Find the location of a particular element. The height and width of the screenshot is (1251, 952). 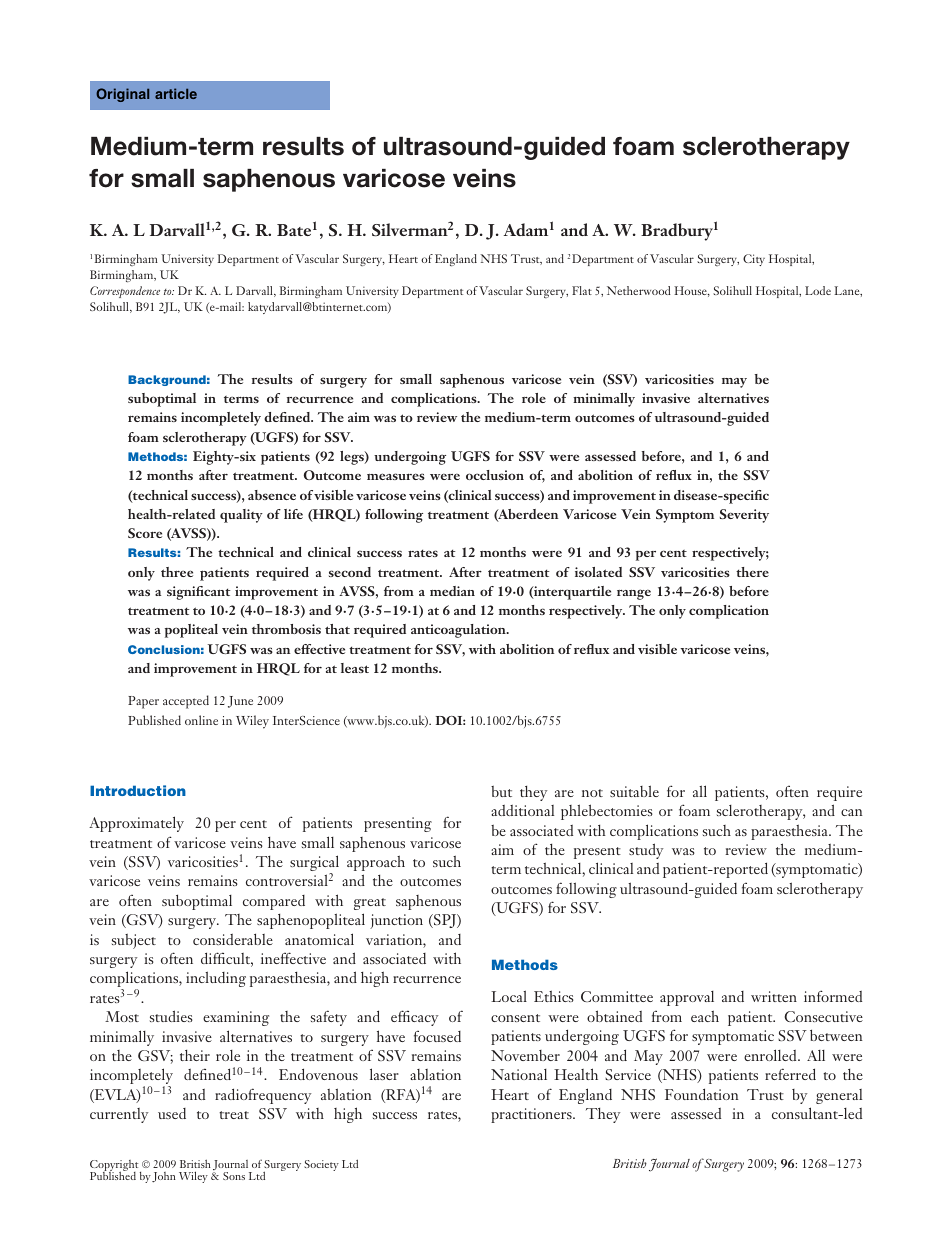

Introduction is located at coordinates (138, 790).
